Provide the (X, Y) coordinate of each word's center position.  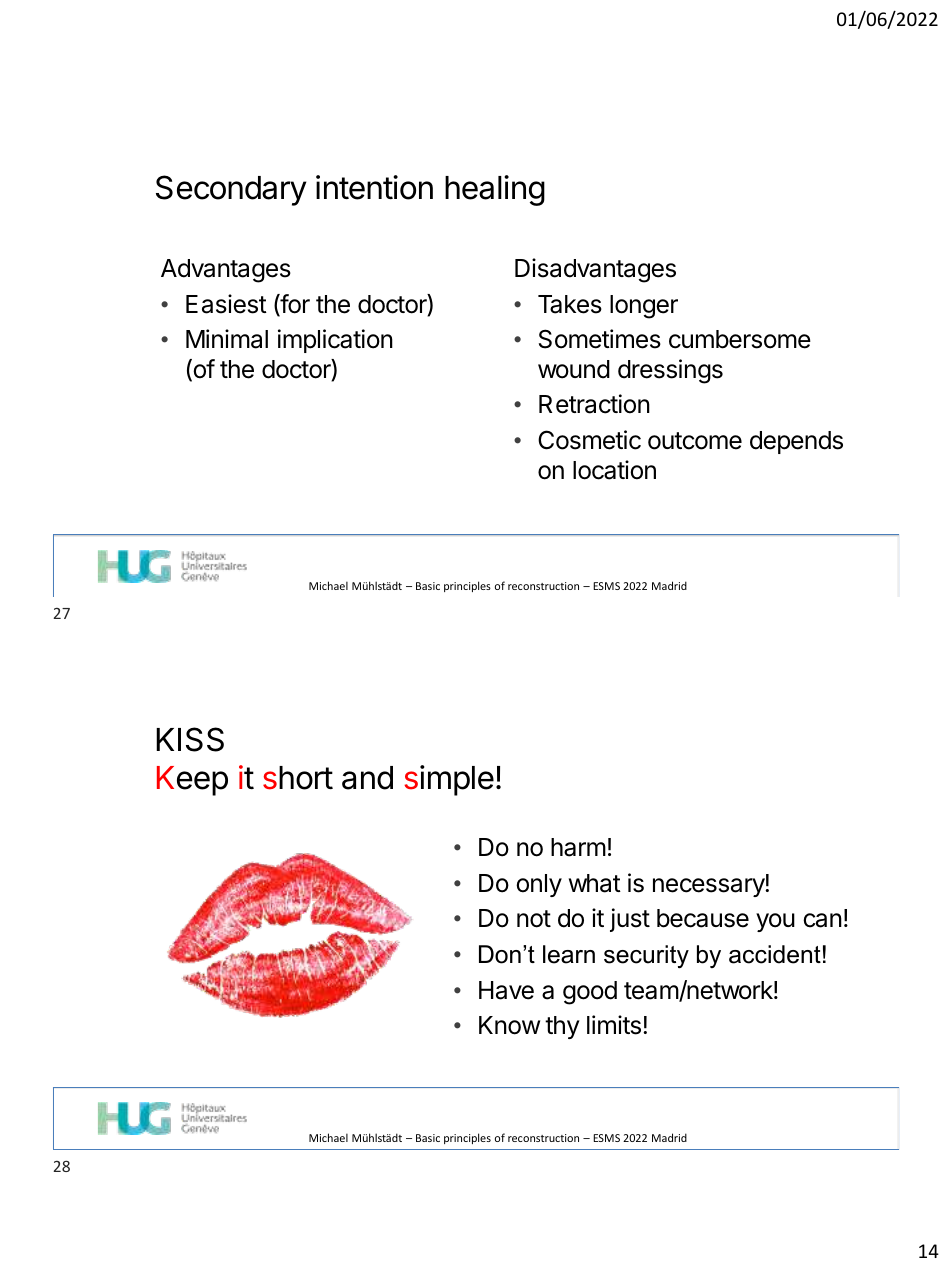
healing (495, 190)
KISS (190, 739)
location (614, 470)
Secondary (231, 190)
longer (644, 307)
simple (449, 780)
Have (506, 990)
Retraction (594, 404)
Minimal (227, 339)
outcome (695, 441)
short (298, 778)
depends (796, 442)
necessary (709, 887)
